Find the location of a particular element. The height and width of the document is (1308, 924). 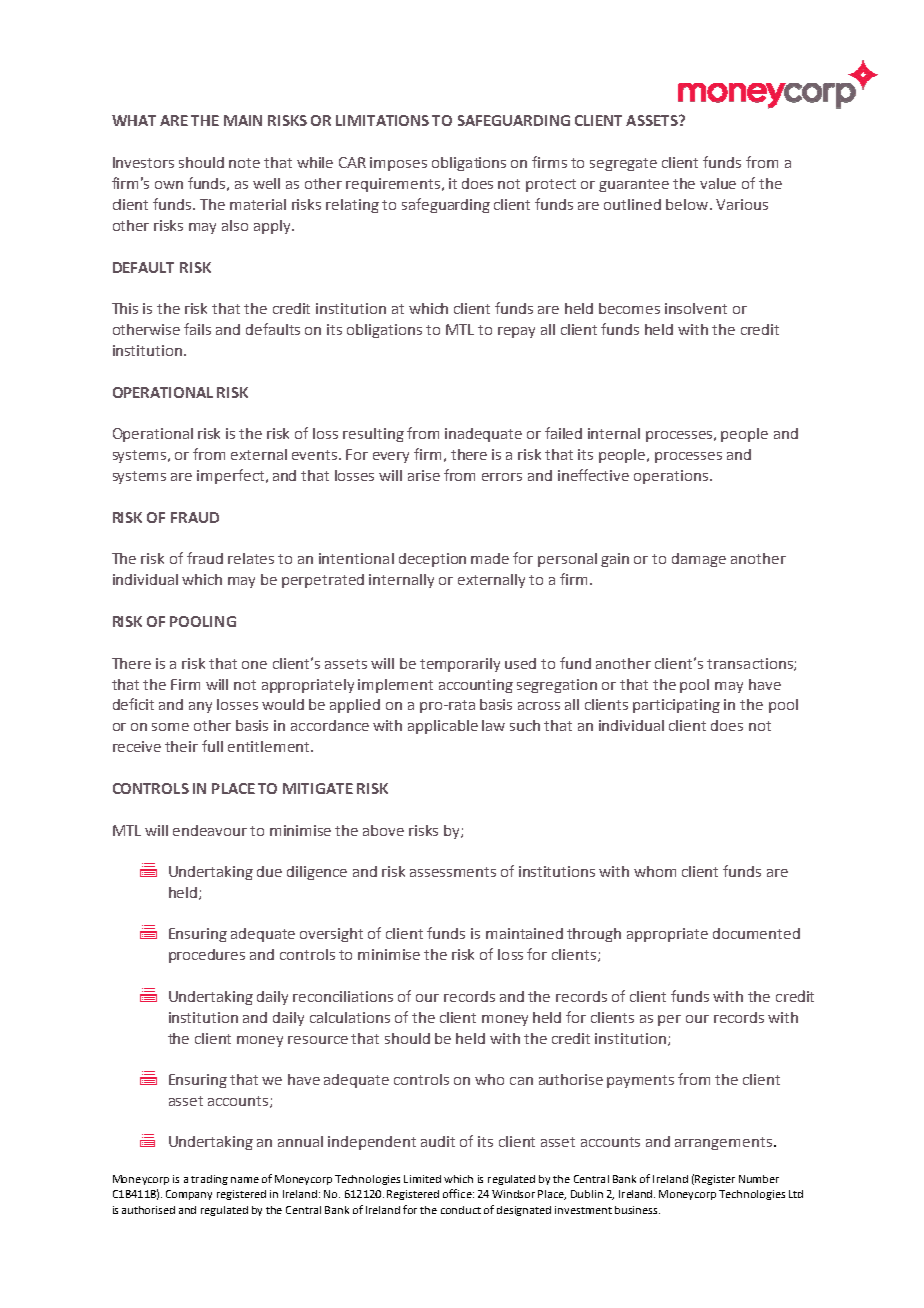

trading is located at coordinates (209, 1180).
